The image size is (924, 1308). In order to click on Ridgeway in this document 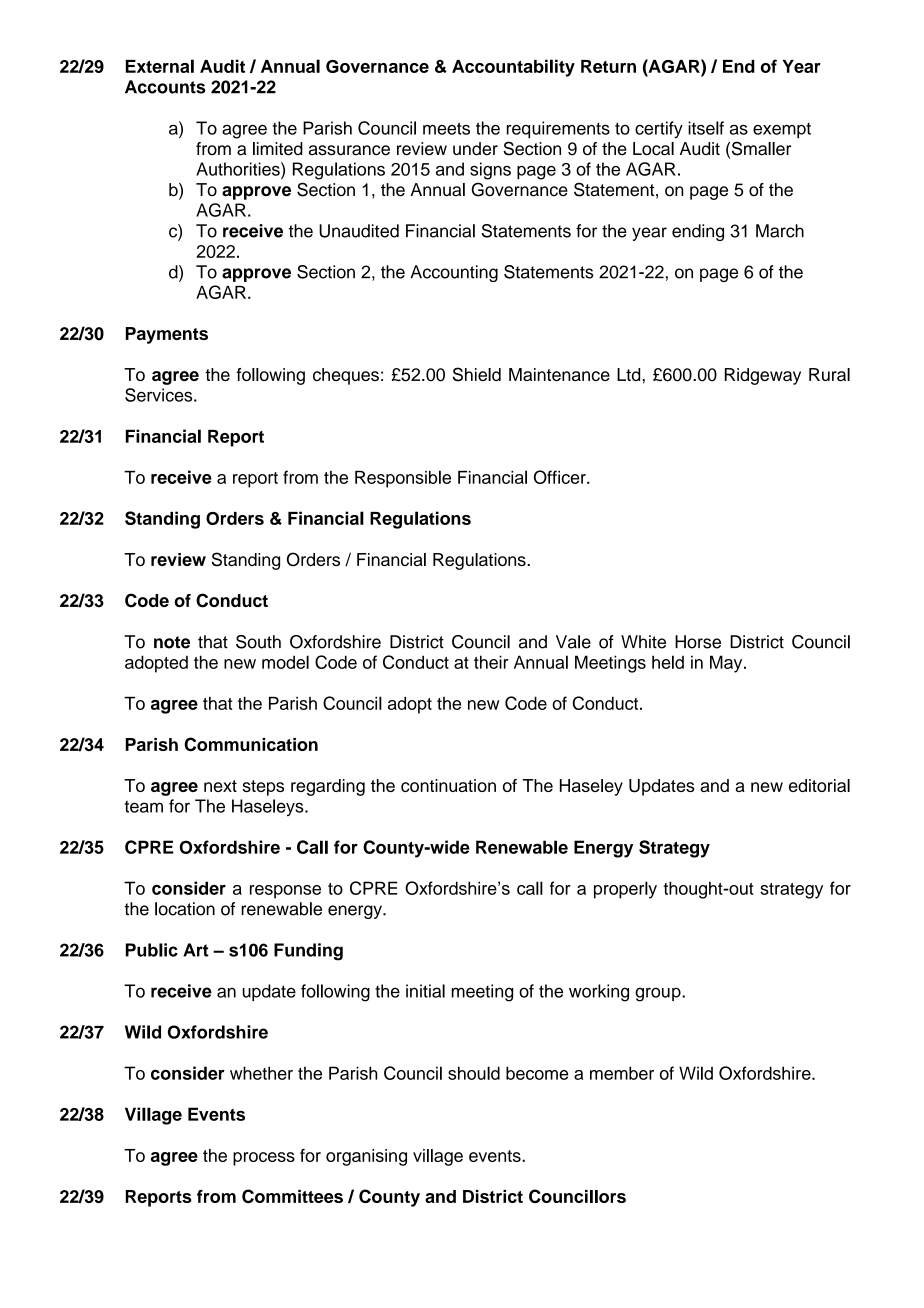, I will do `click(763, 376)`.
